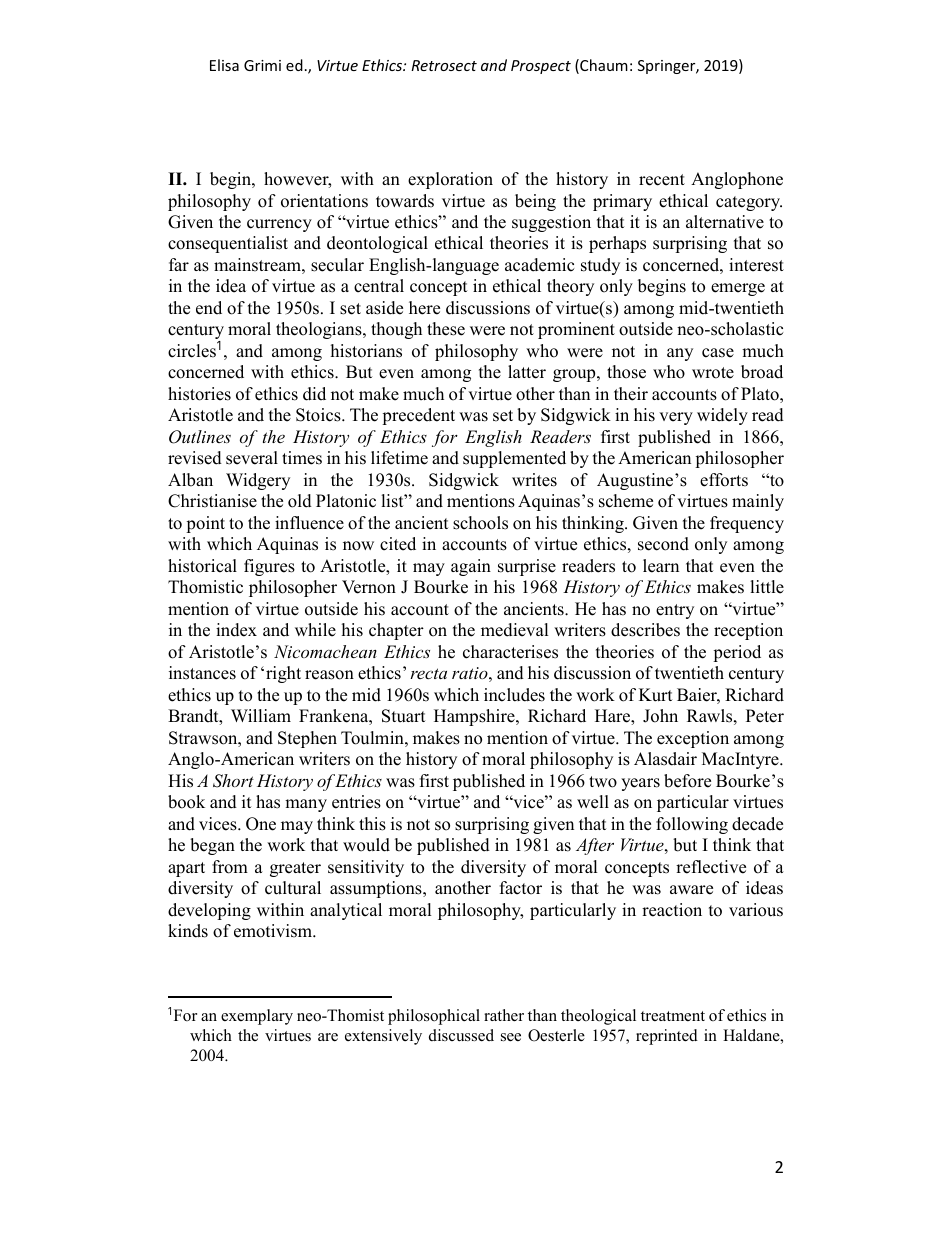  What do you see at coordinates (261, 715) in the screenshot?
I see `William` at bounding box center [261, 715].
